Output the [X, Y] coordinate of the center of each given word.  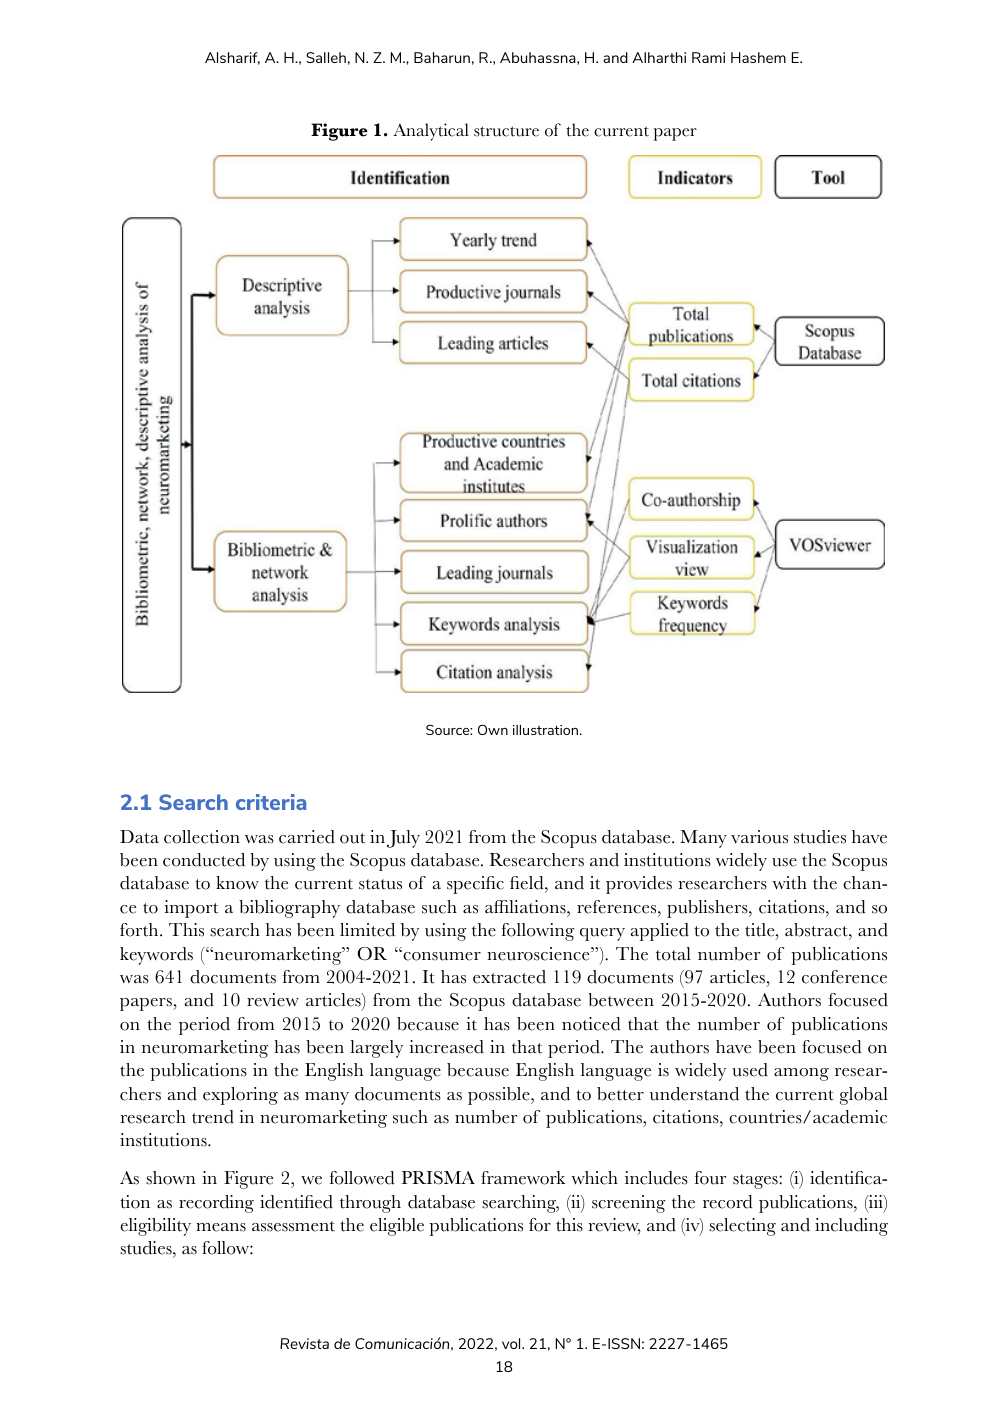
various [759, 837]
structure [506, 131]
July [403, 839]
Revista [304, 1343]
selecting [742, 1227]
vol [512, 1343]
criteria [271, 802]
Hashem [758, 57]
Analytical [431, 132]
